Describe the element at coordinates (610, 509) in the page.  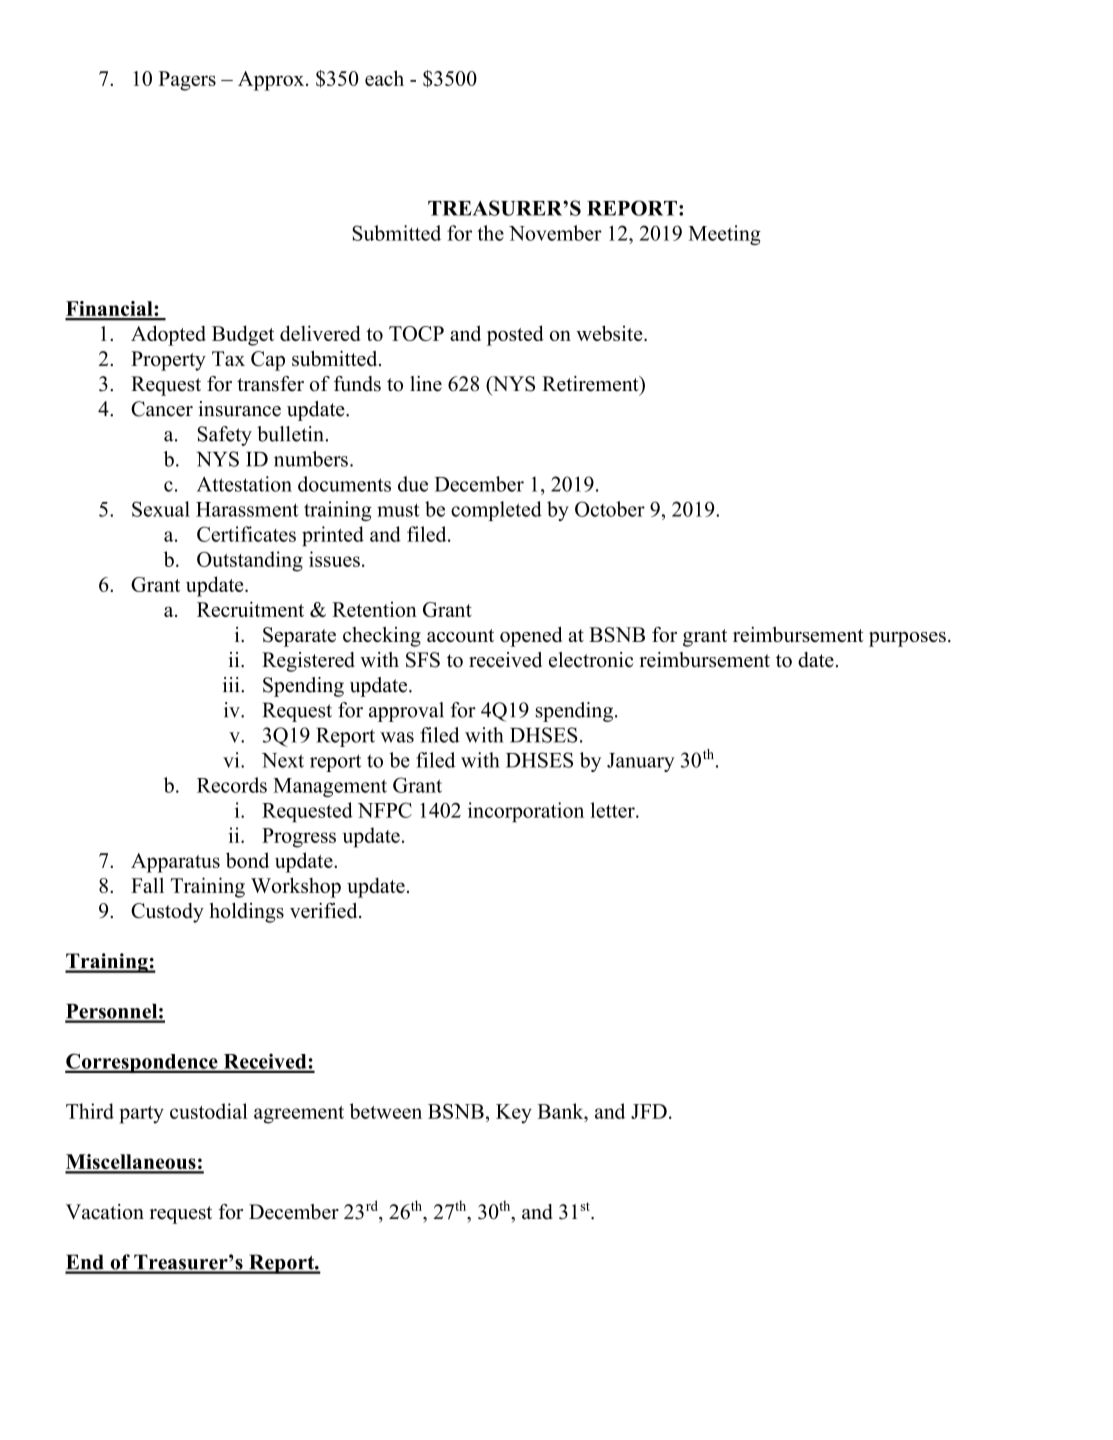
I see `October` at that location.
